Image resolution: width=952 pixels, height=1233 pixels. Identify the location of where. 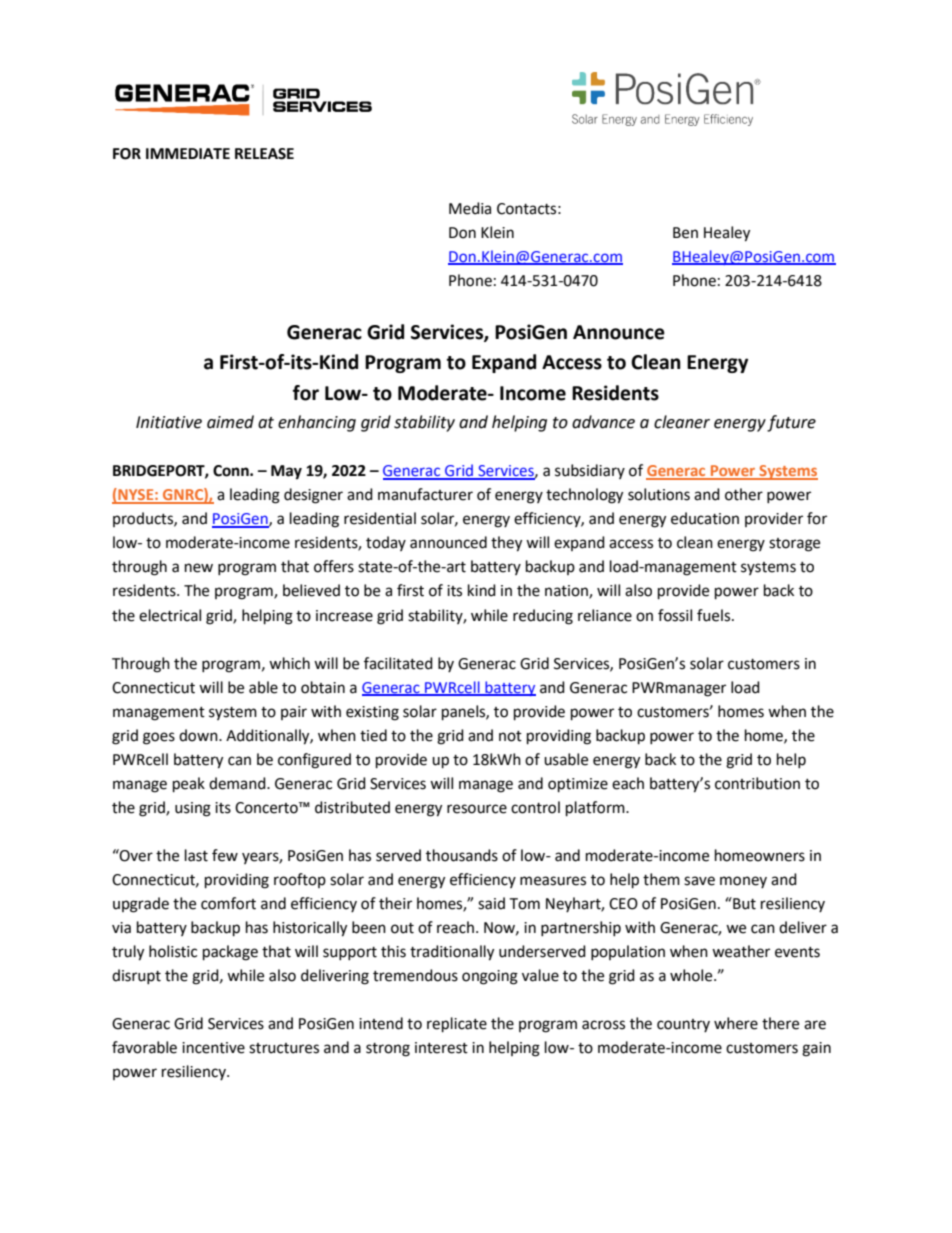
(736, 1023).
